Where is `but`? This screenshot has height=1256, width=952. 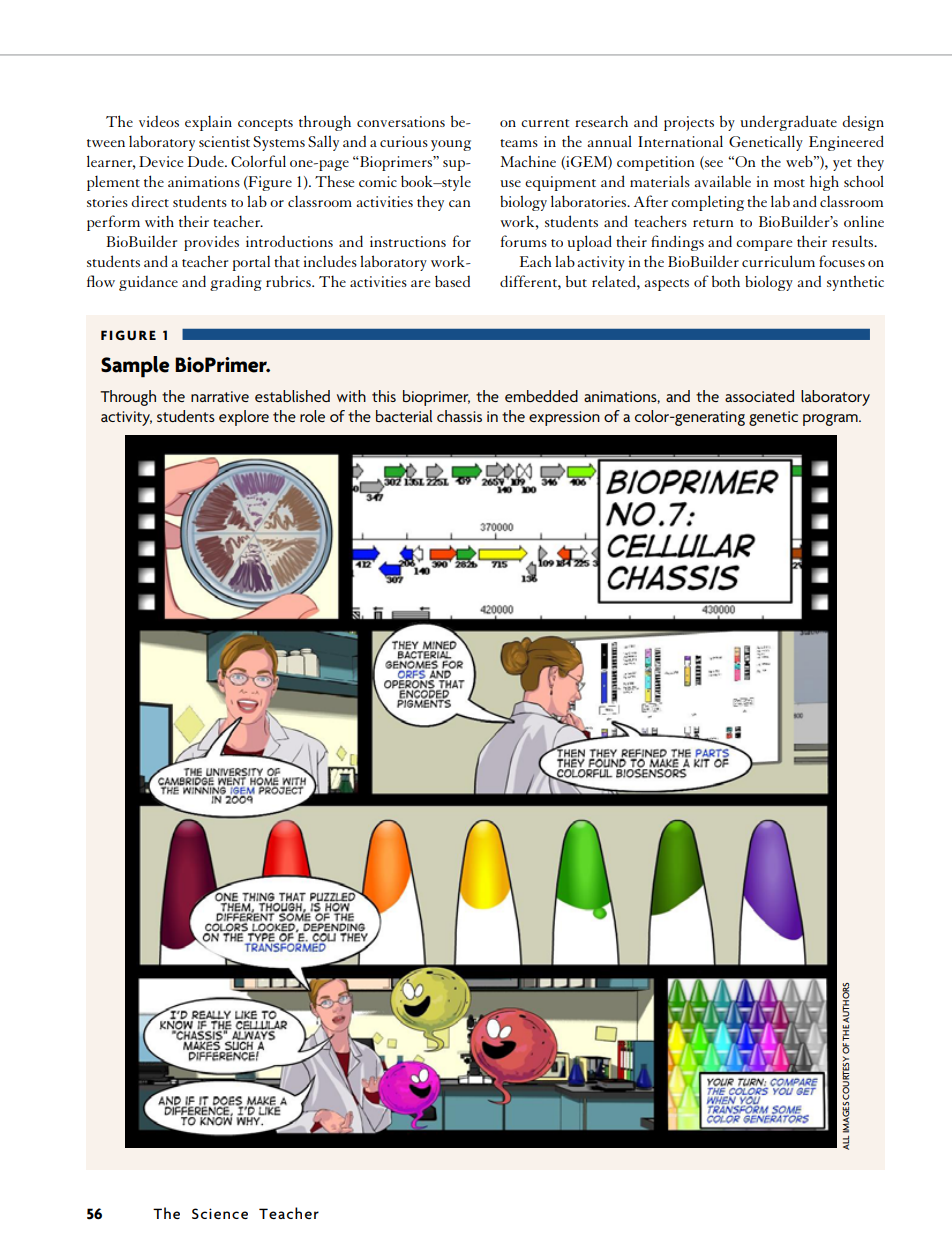
but is located at coordinates (576, 281).
